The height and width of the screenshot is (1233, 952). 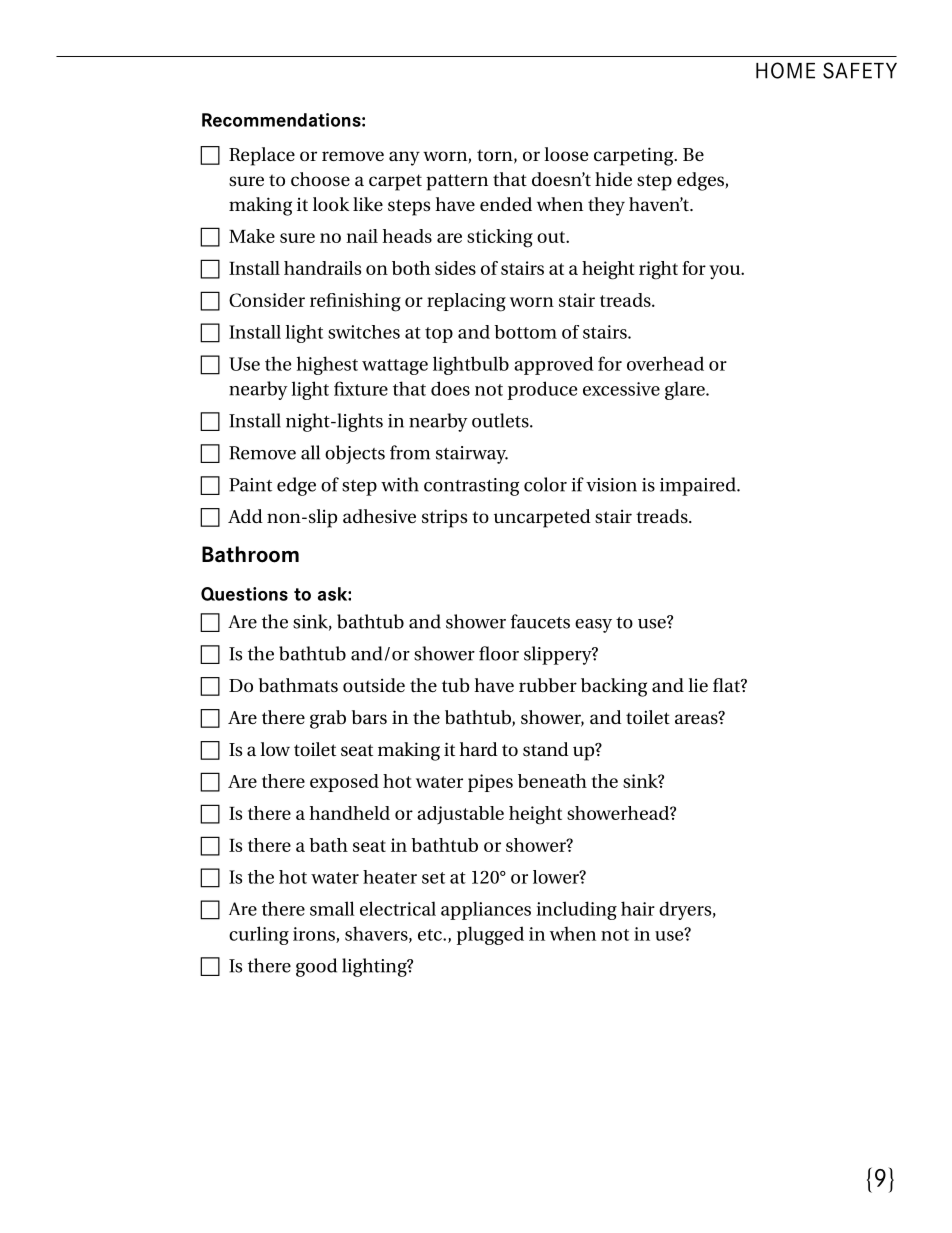 What do you see at coordinates (546, 749) in the screenshot?
I see `stand` at bounding box center [546, 749].
